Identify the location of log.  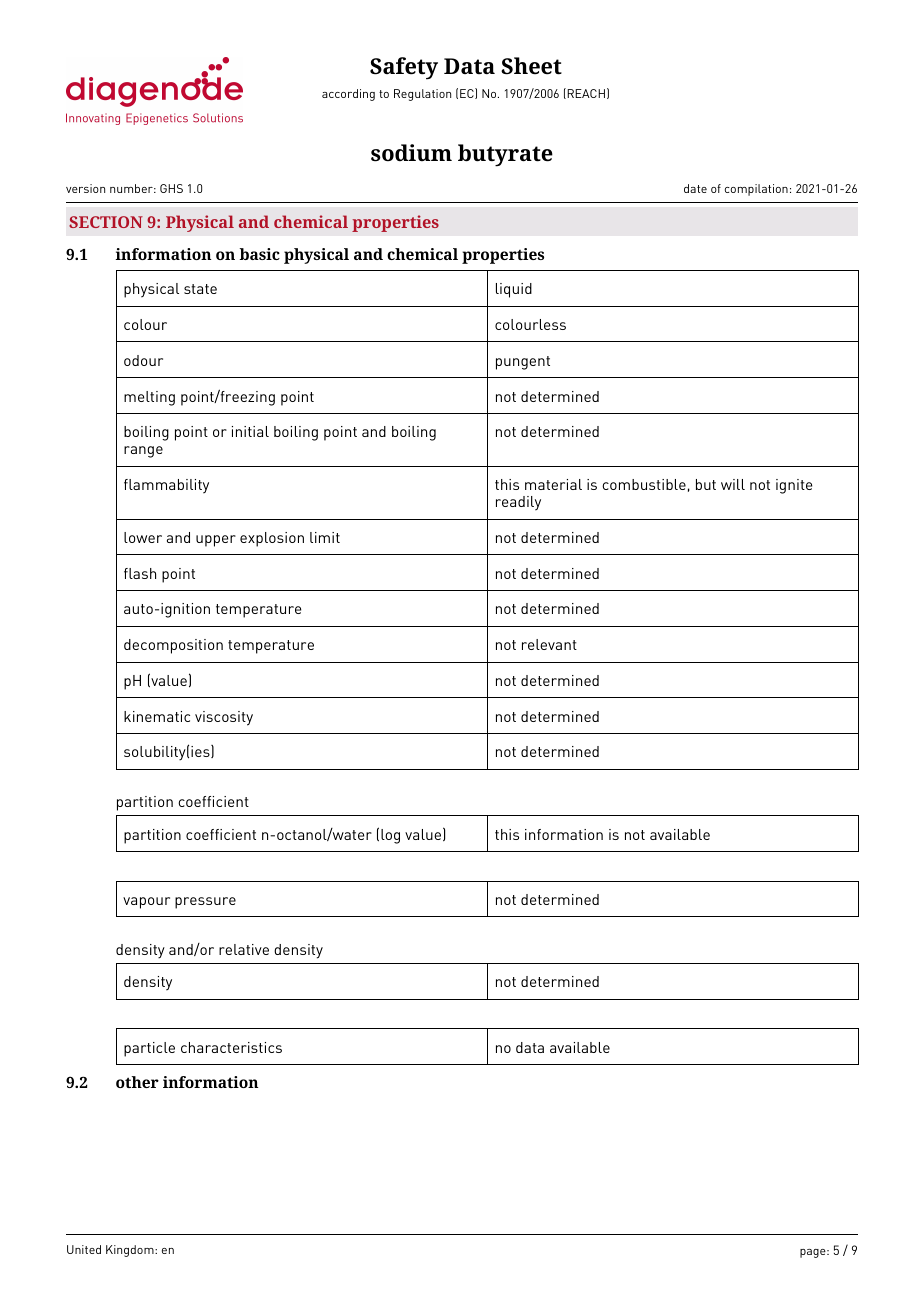
(390, 836).
